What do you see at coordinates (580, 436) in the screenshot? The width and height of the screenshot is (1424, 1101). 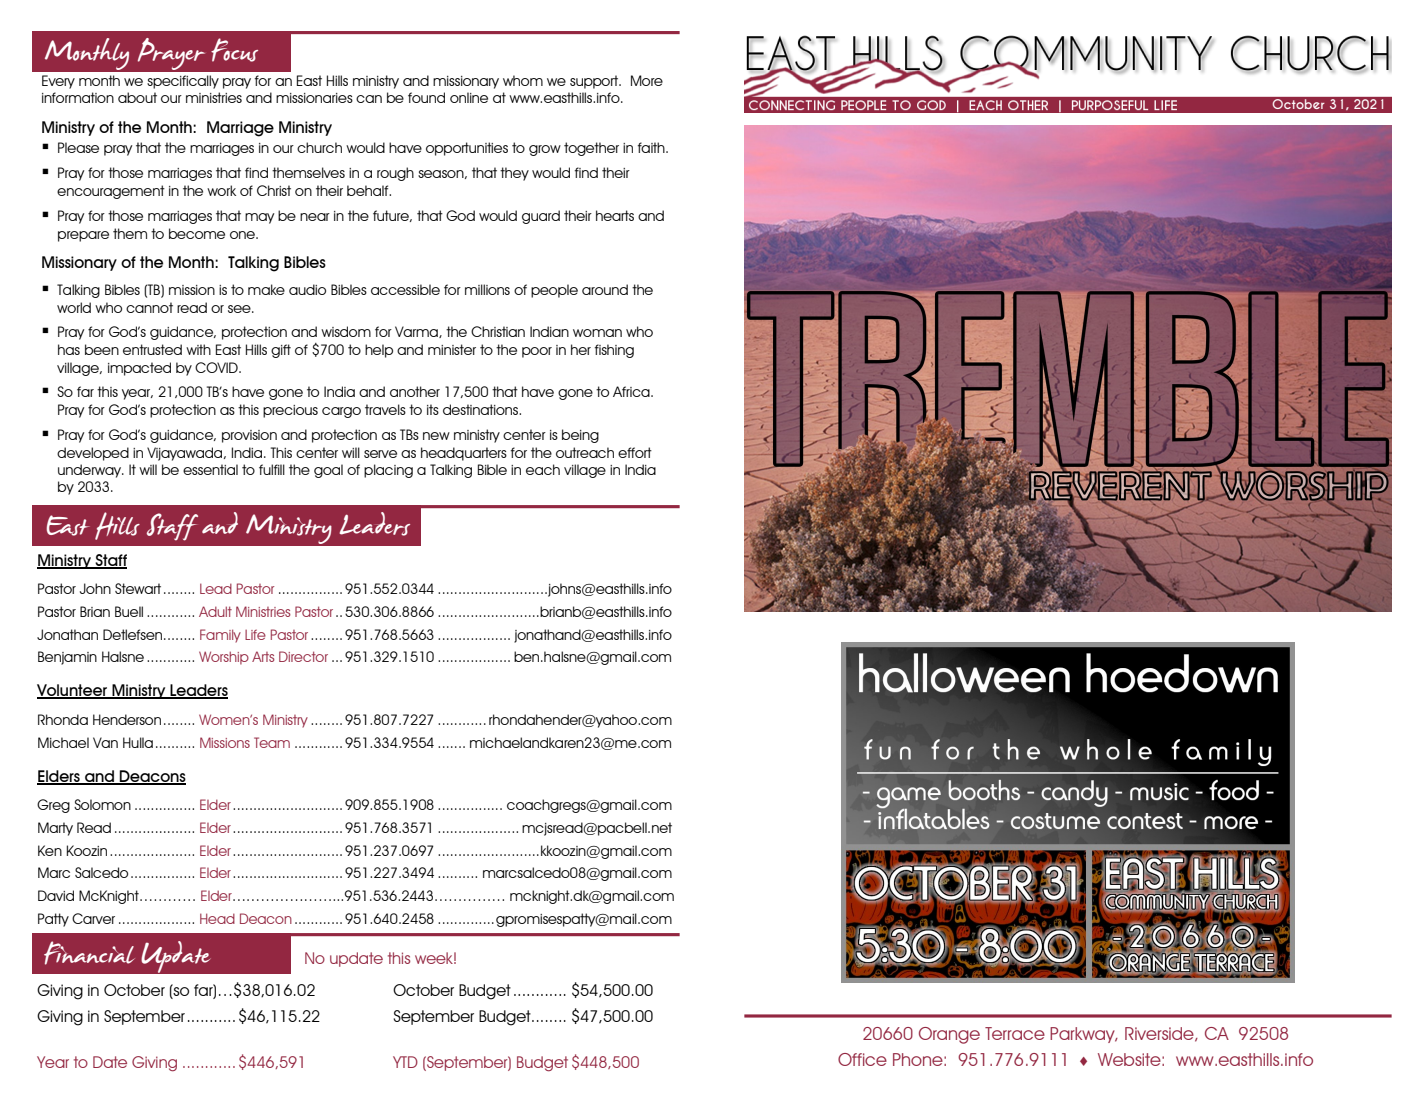 I see `being` at bounding box center [580, 436].
